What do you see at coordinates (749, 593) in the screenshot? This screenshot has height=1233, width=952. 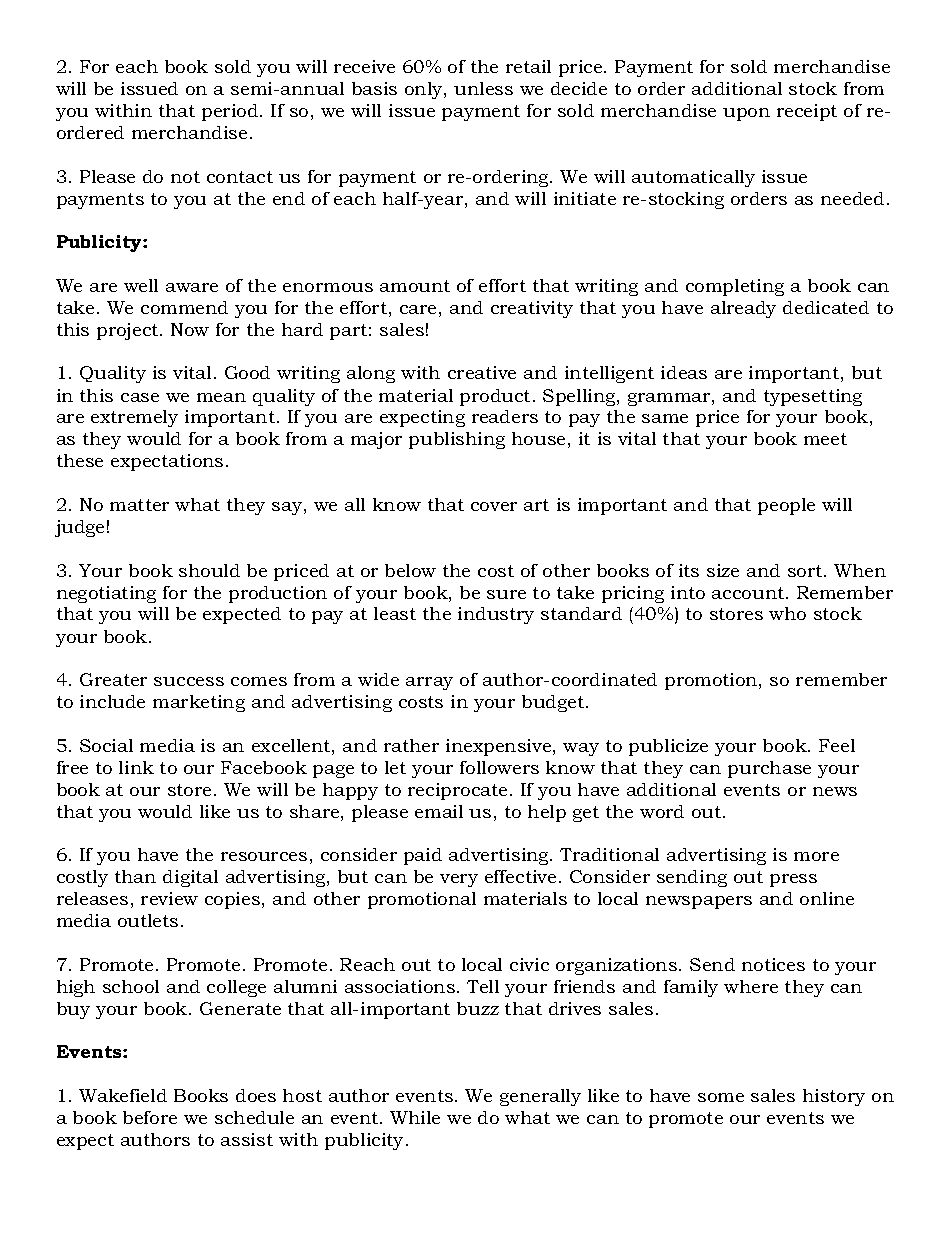 I see `account` at bounding box center [749, 593].
